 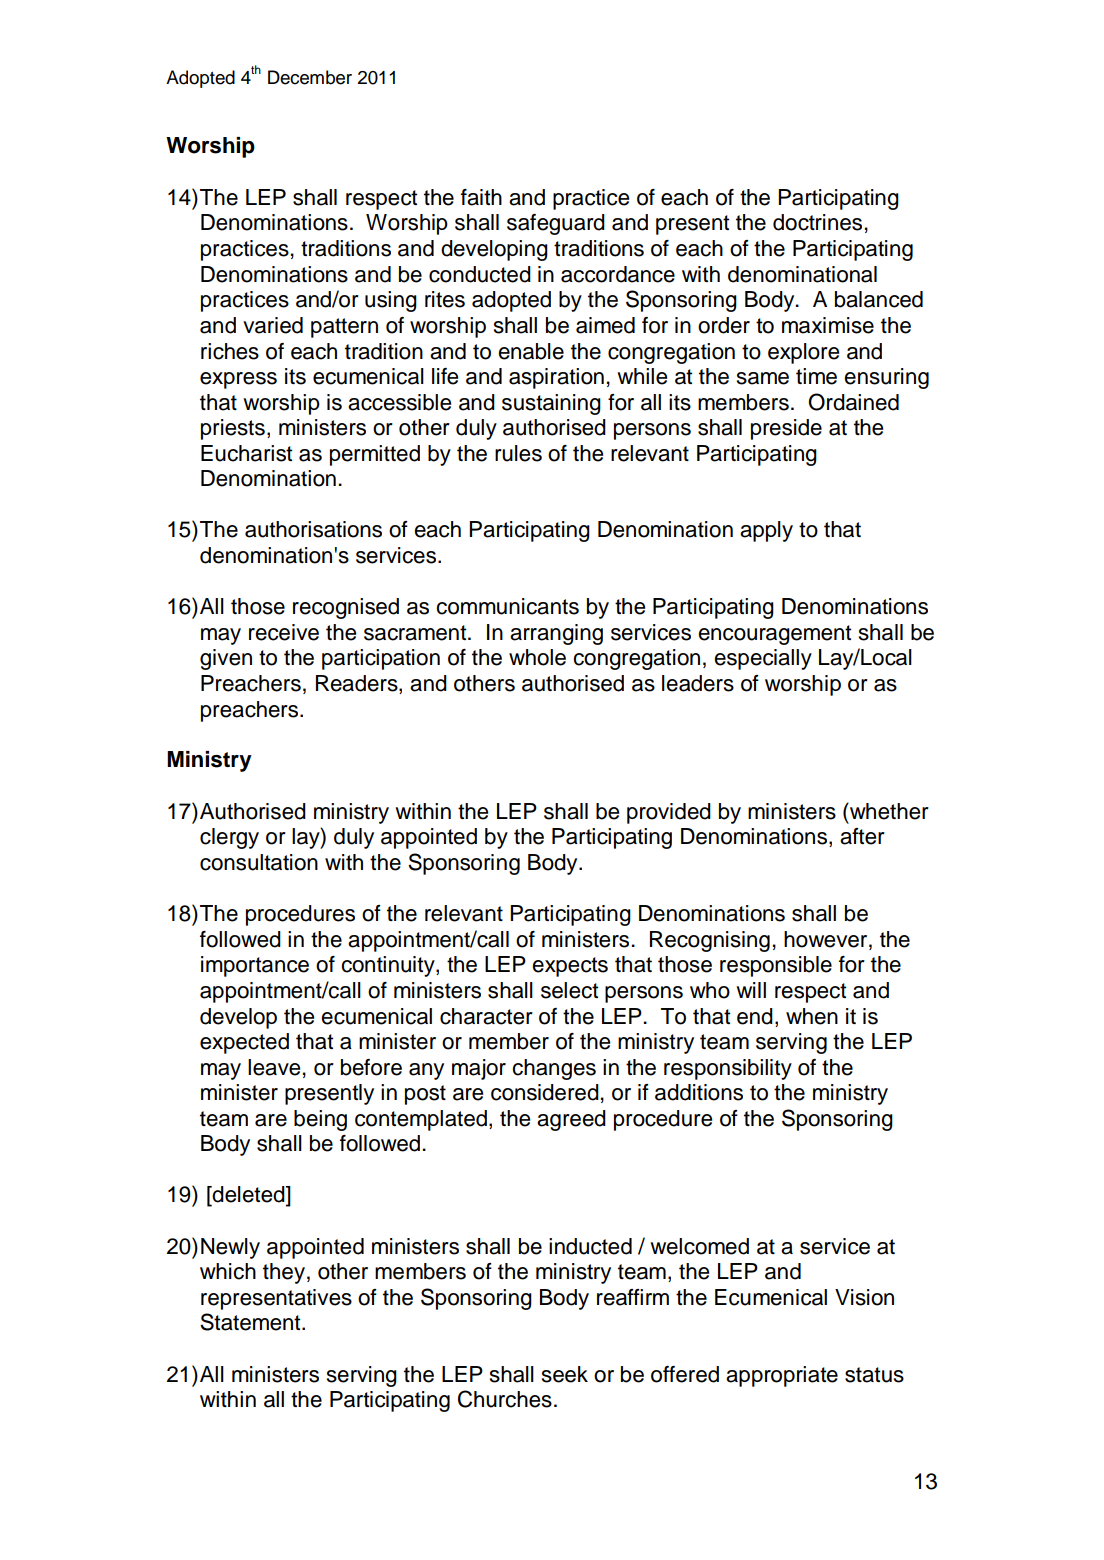 What do you see at coordinates (782, 1376) in the document?
I see `appropriate` at bounding box center [782, 1376].
